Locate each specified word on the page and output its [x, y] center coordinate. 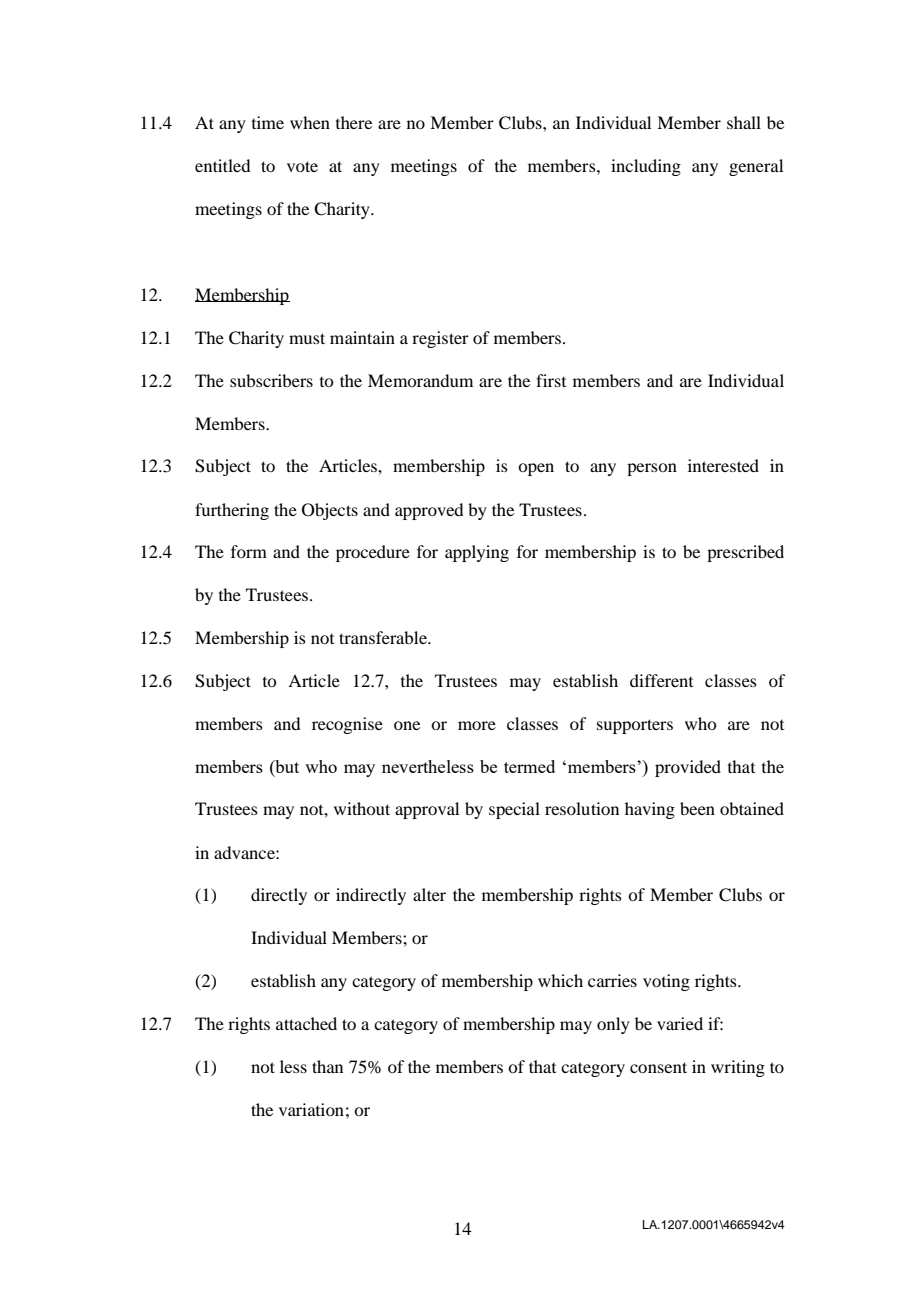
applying [477, 553]
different [661, 680]
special [514, 810]
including [646, 167]
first [551, 380]
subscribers [271, 380]
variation [311, 1109]
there [354, 122]
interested [723, 465]
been [697, 808]
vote [302, 166]
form [249, 551]
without [362, 808]
